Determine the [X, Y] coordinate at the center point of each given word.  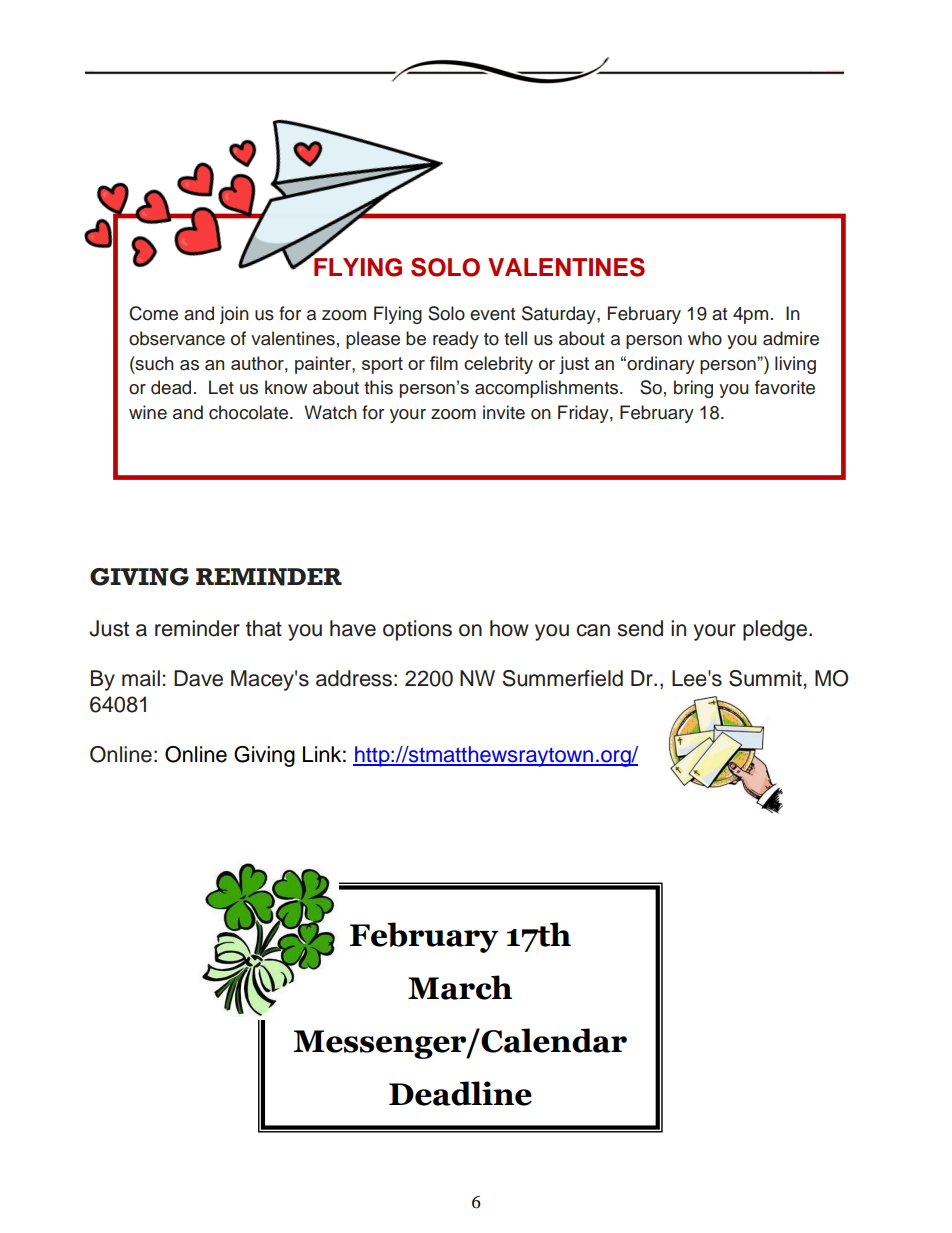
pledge [775, 630]
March [460, 987]
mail [141, 678]
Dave [198, 678]
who [705, 338]
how [509, 628]
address [354, 678]
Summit [765, 678]
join [234, 315]
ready [456, 340]
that [264, 628]
